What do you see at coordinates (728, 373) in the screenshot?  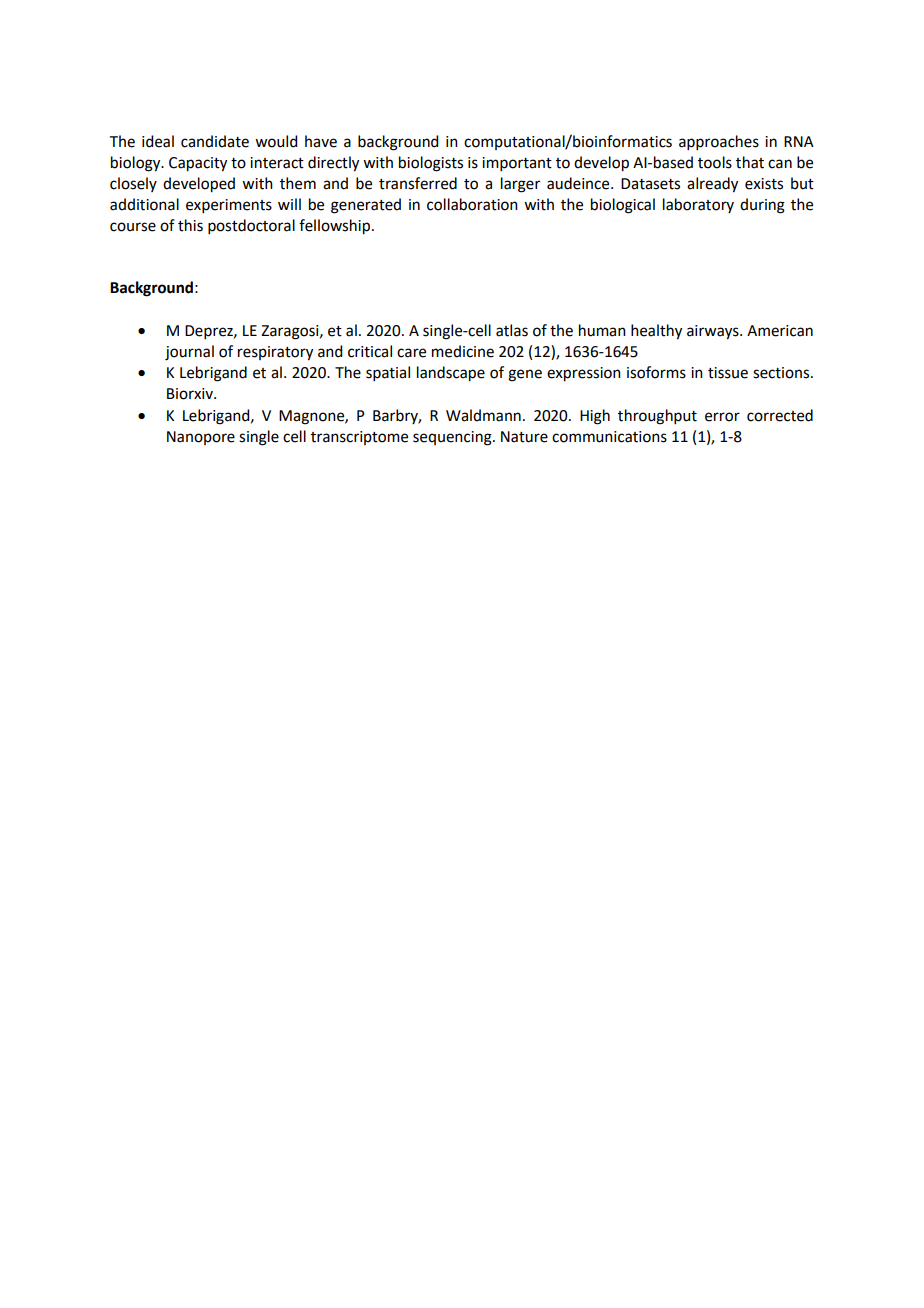 I see `tissue` at bounding box center [728, 373].
